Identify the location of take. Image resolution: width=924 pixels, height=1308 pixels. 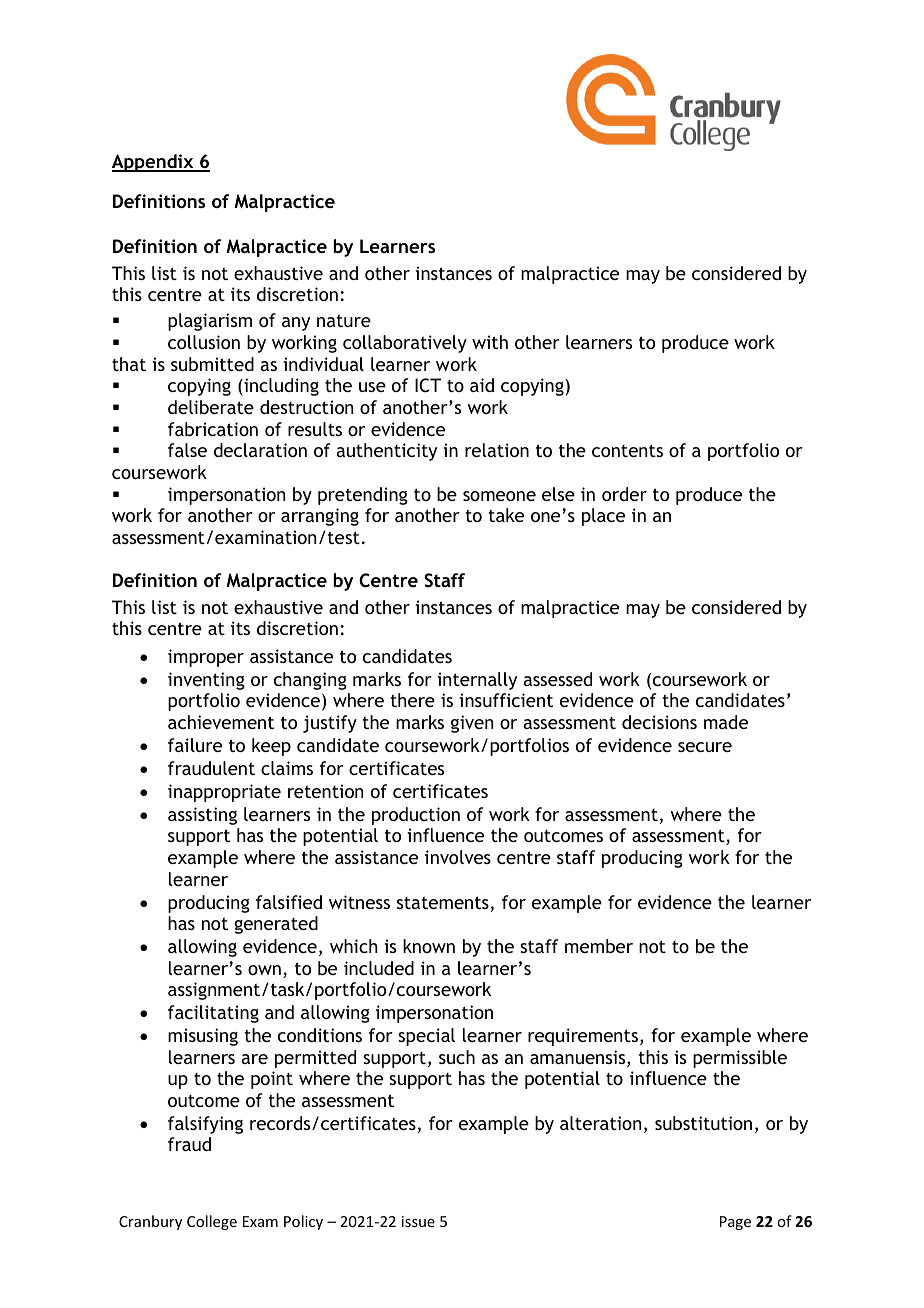
(506, 515).
